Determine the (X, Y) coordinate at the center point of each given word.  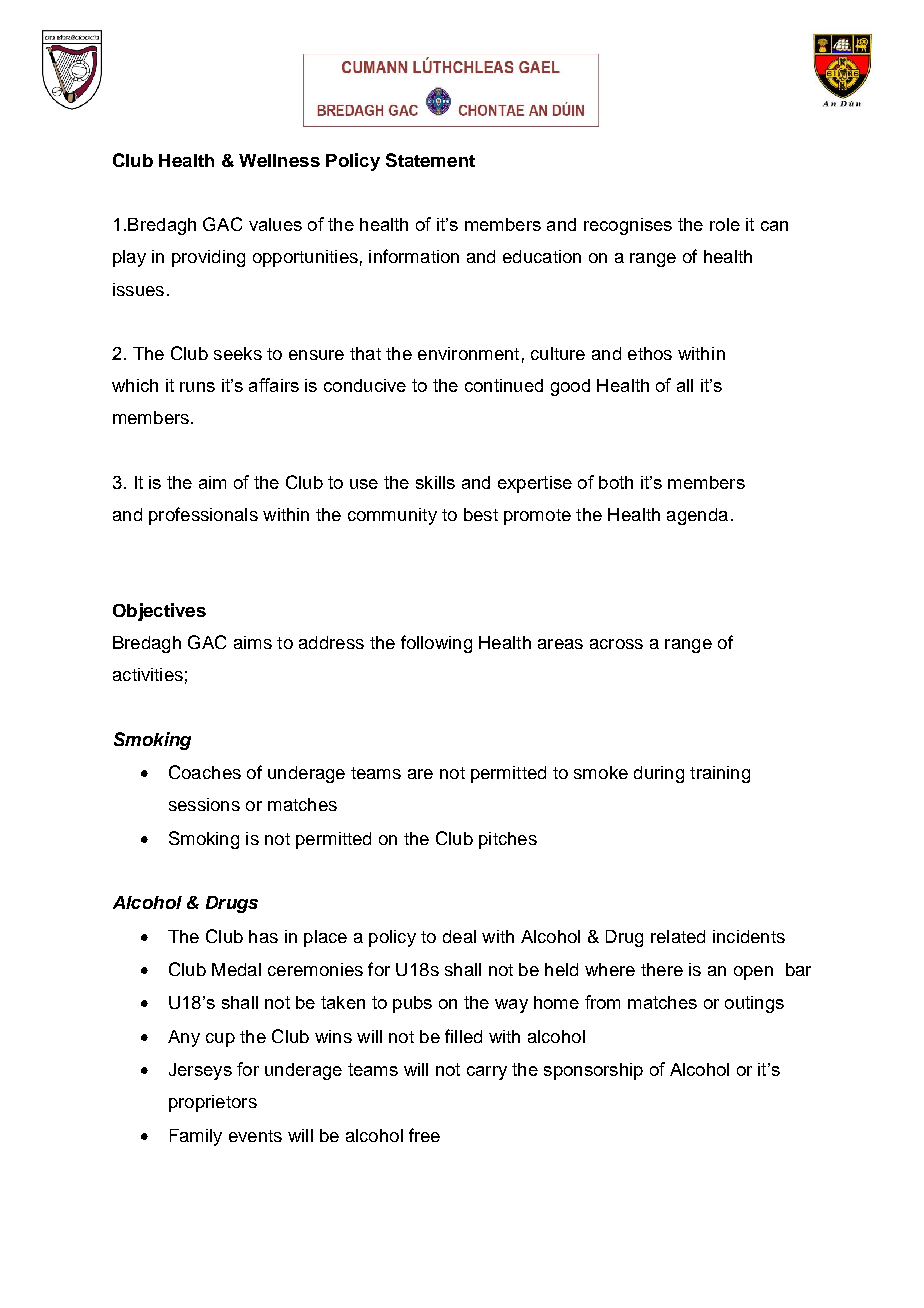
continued (504, 385)
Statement (430, 160)
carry (487, 1073)
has (263, 936)
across (616, 644)
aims (253, 642)
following (436, 644)
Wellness (279, 160)
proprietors (213, 1103)
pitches (508, 840)
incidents (749, 936)
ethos (650, 353)
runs (197, 387)
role (725, 224)
